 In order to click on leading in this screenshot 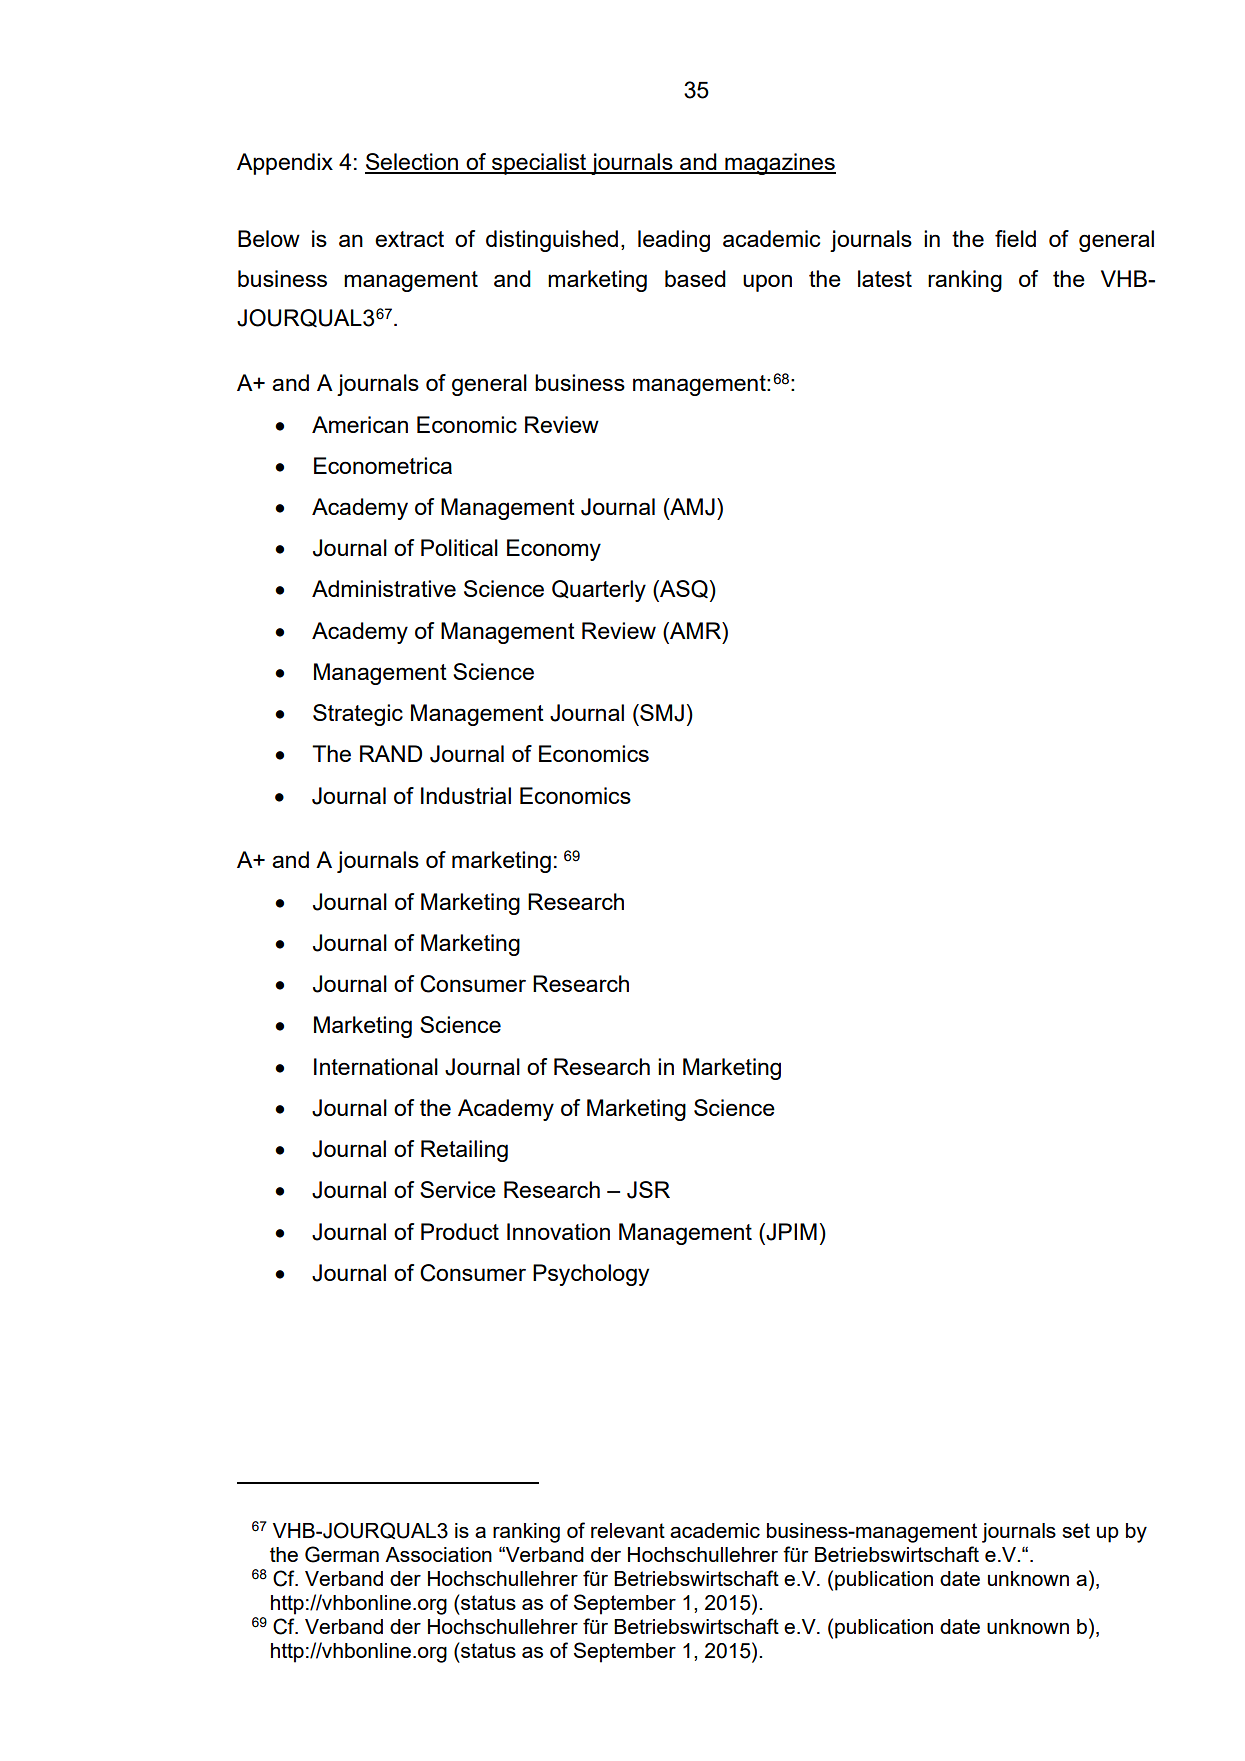, I will do `click(674, 241)`.
